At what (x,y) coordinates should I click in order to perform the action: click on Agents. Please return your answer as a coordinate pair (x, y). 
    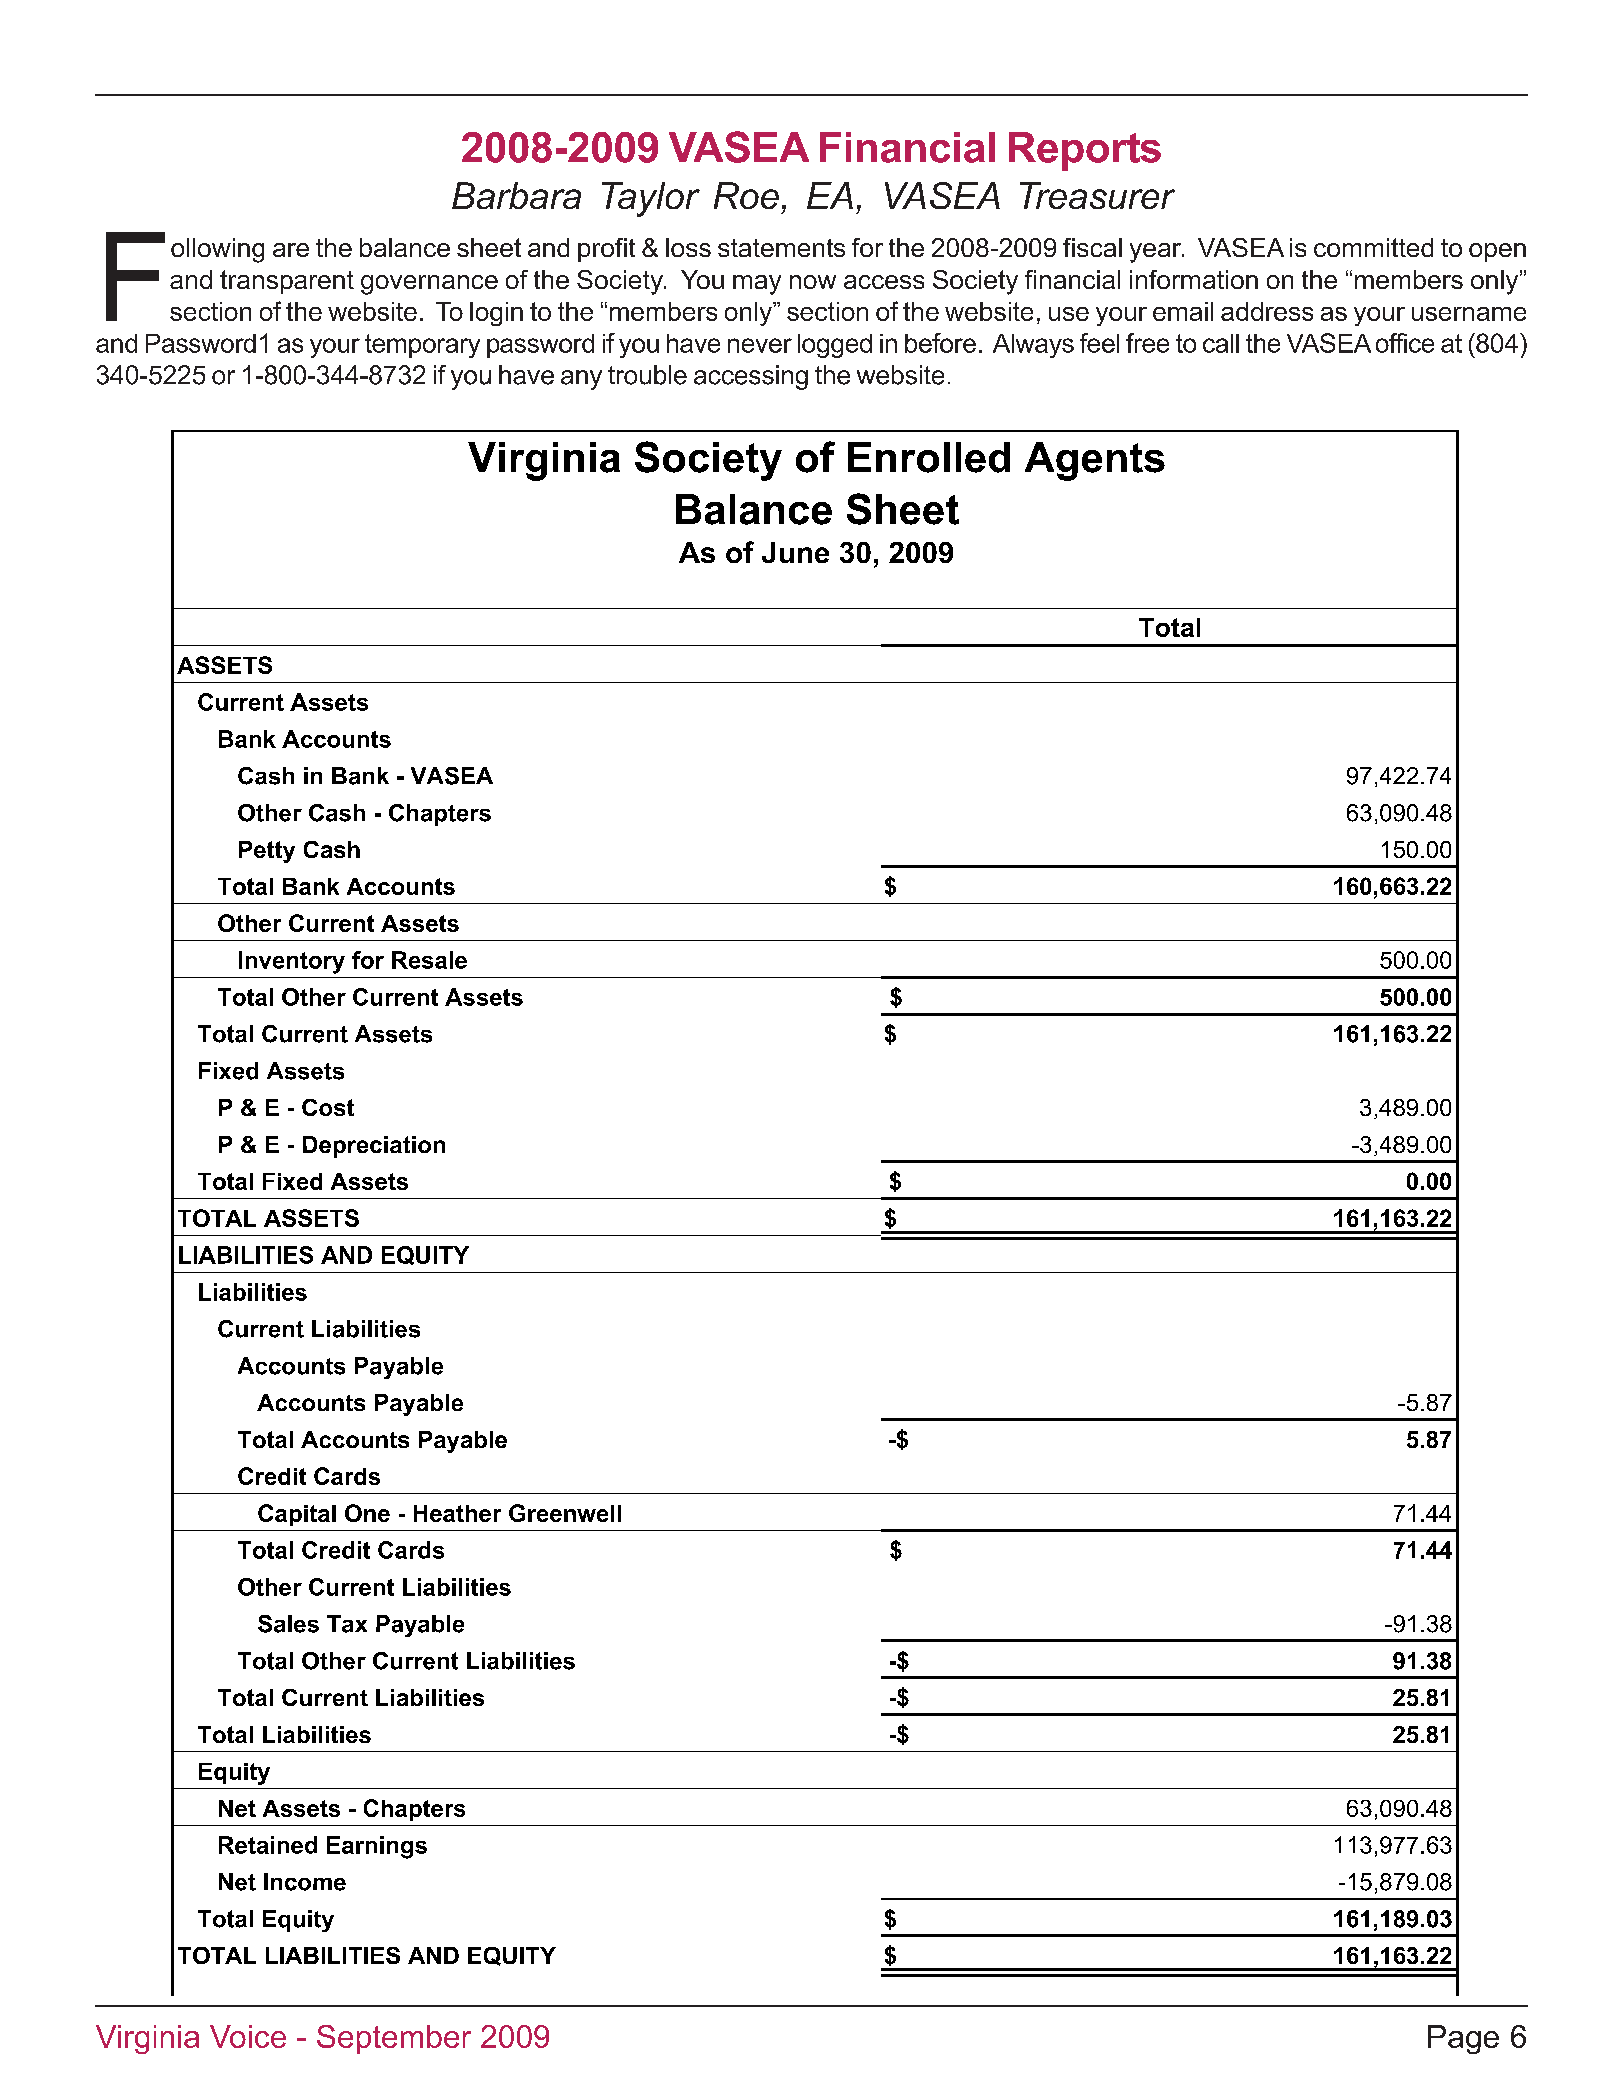
    Looking at the image, I should click on (1095, 461).
